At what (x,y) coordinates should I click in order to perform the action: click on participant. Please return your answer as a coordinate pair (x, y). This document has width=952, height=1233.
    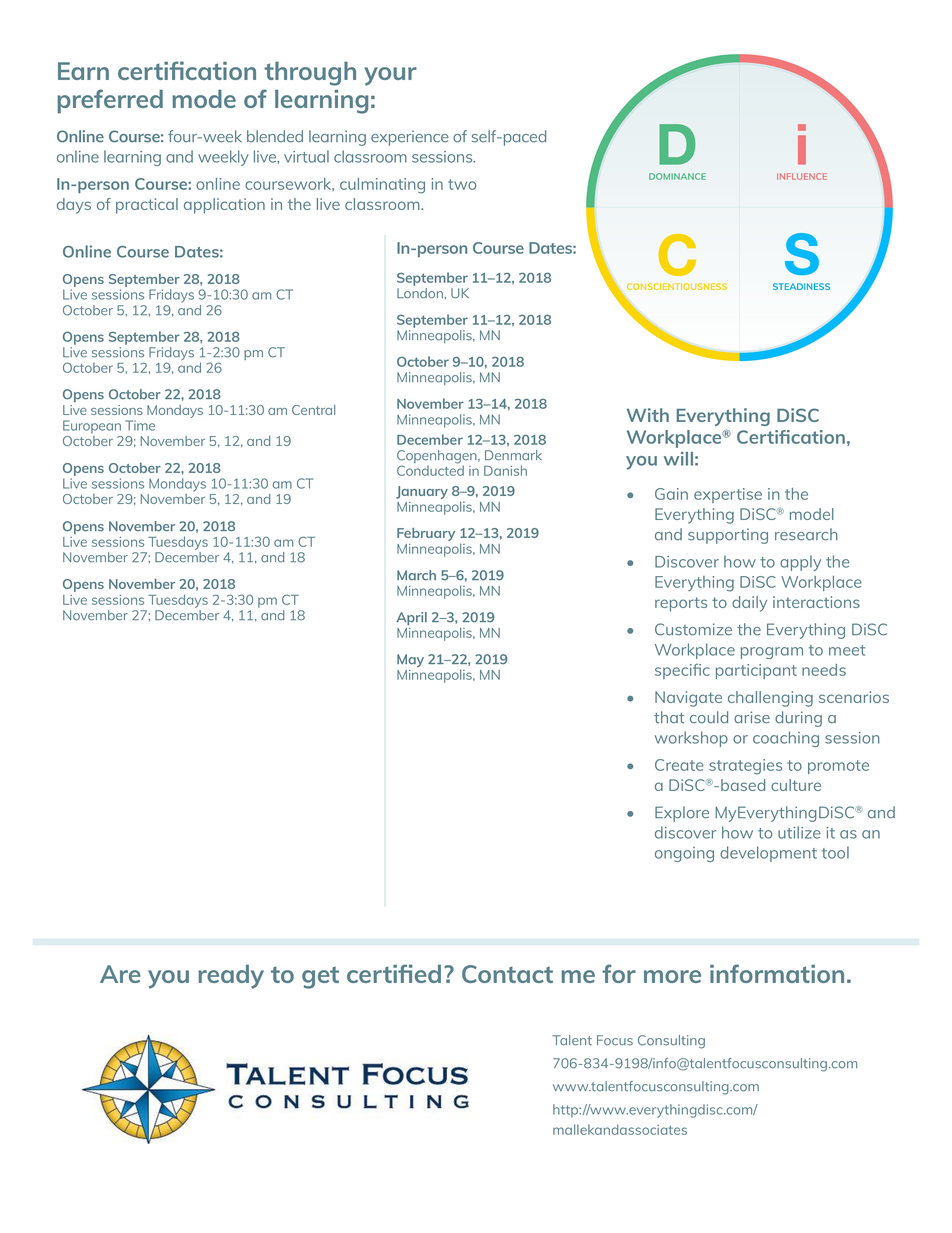
    Looking at the image, I should click on (756, 671).
